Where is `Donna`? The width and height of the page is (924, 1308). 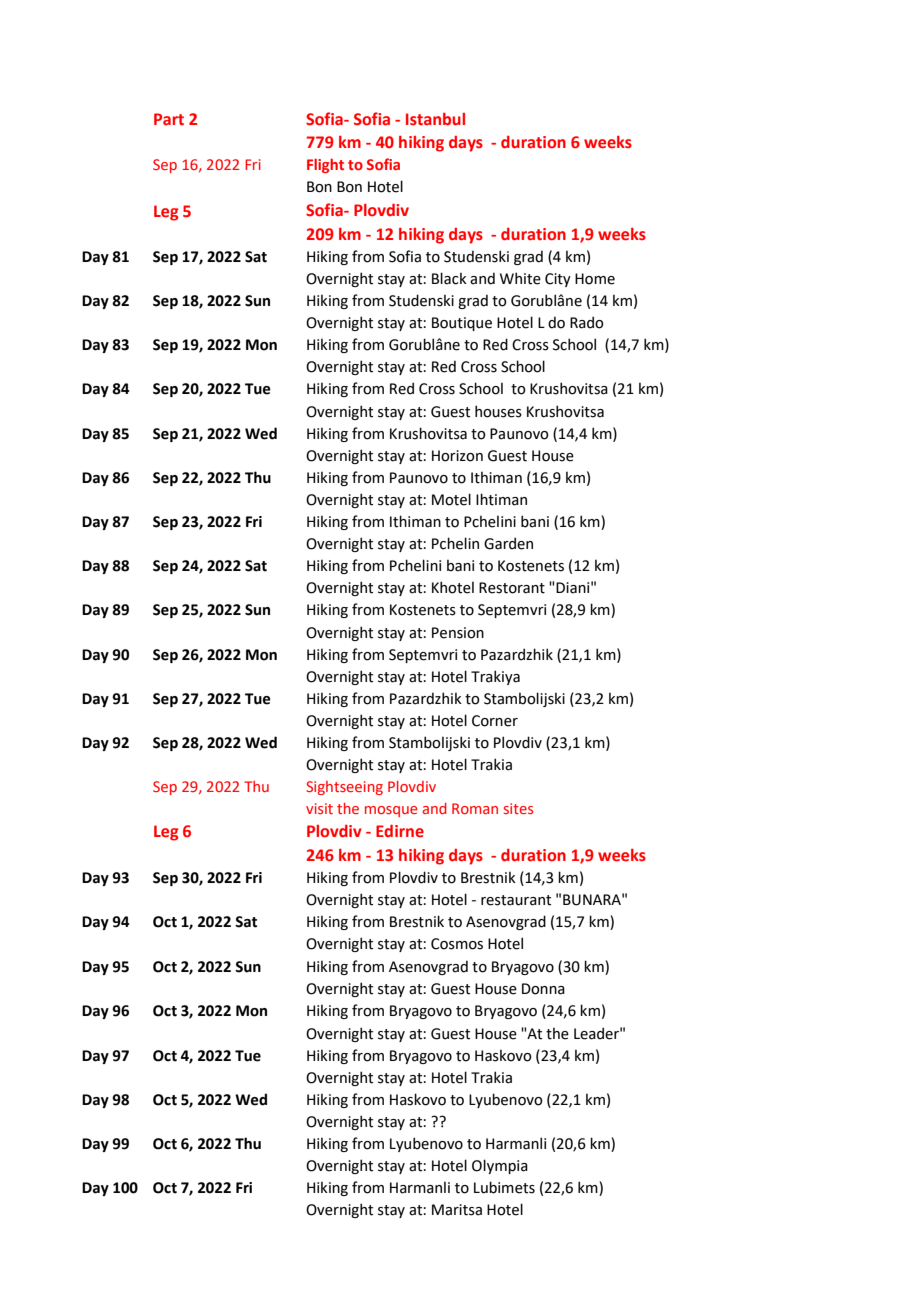
Donna is located at coordinates (543, 989).
